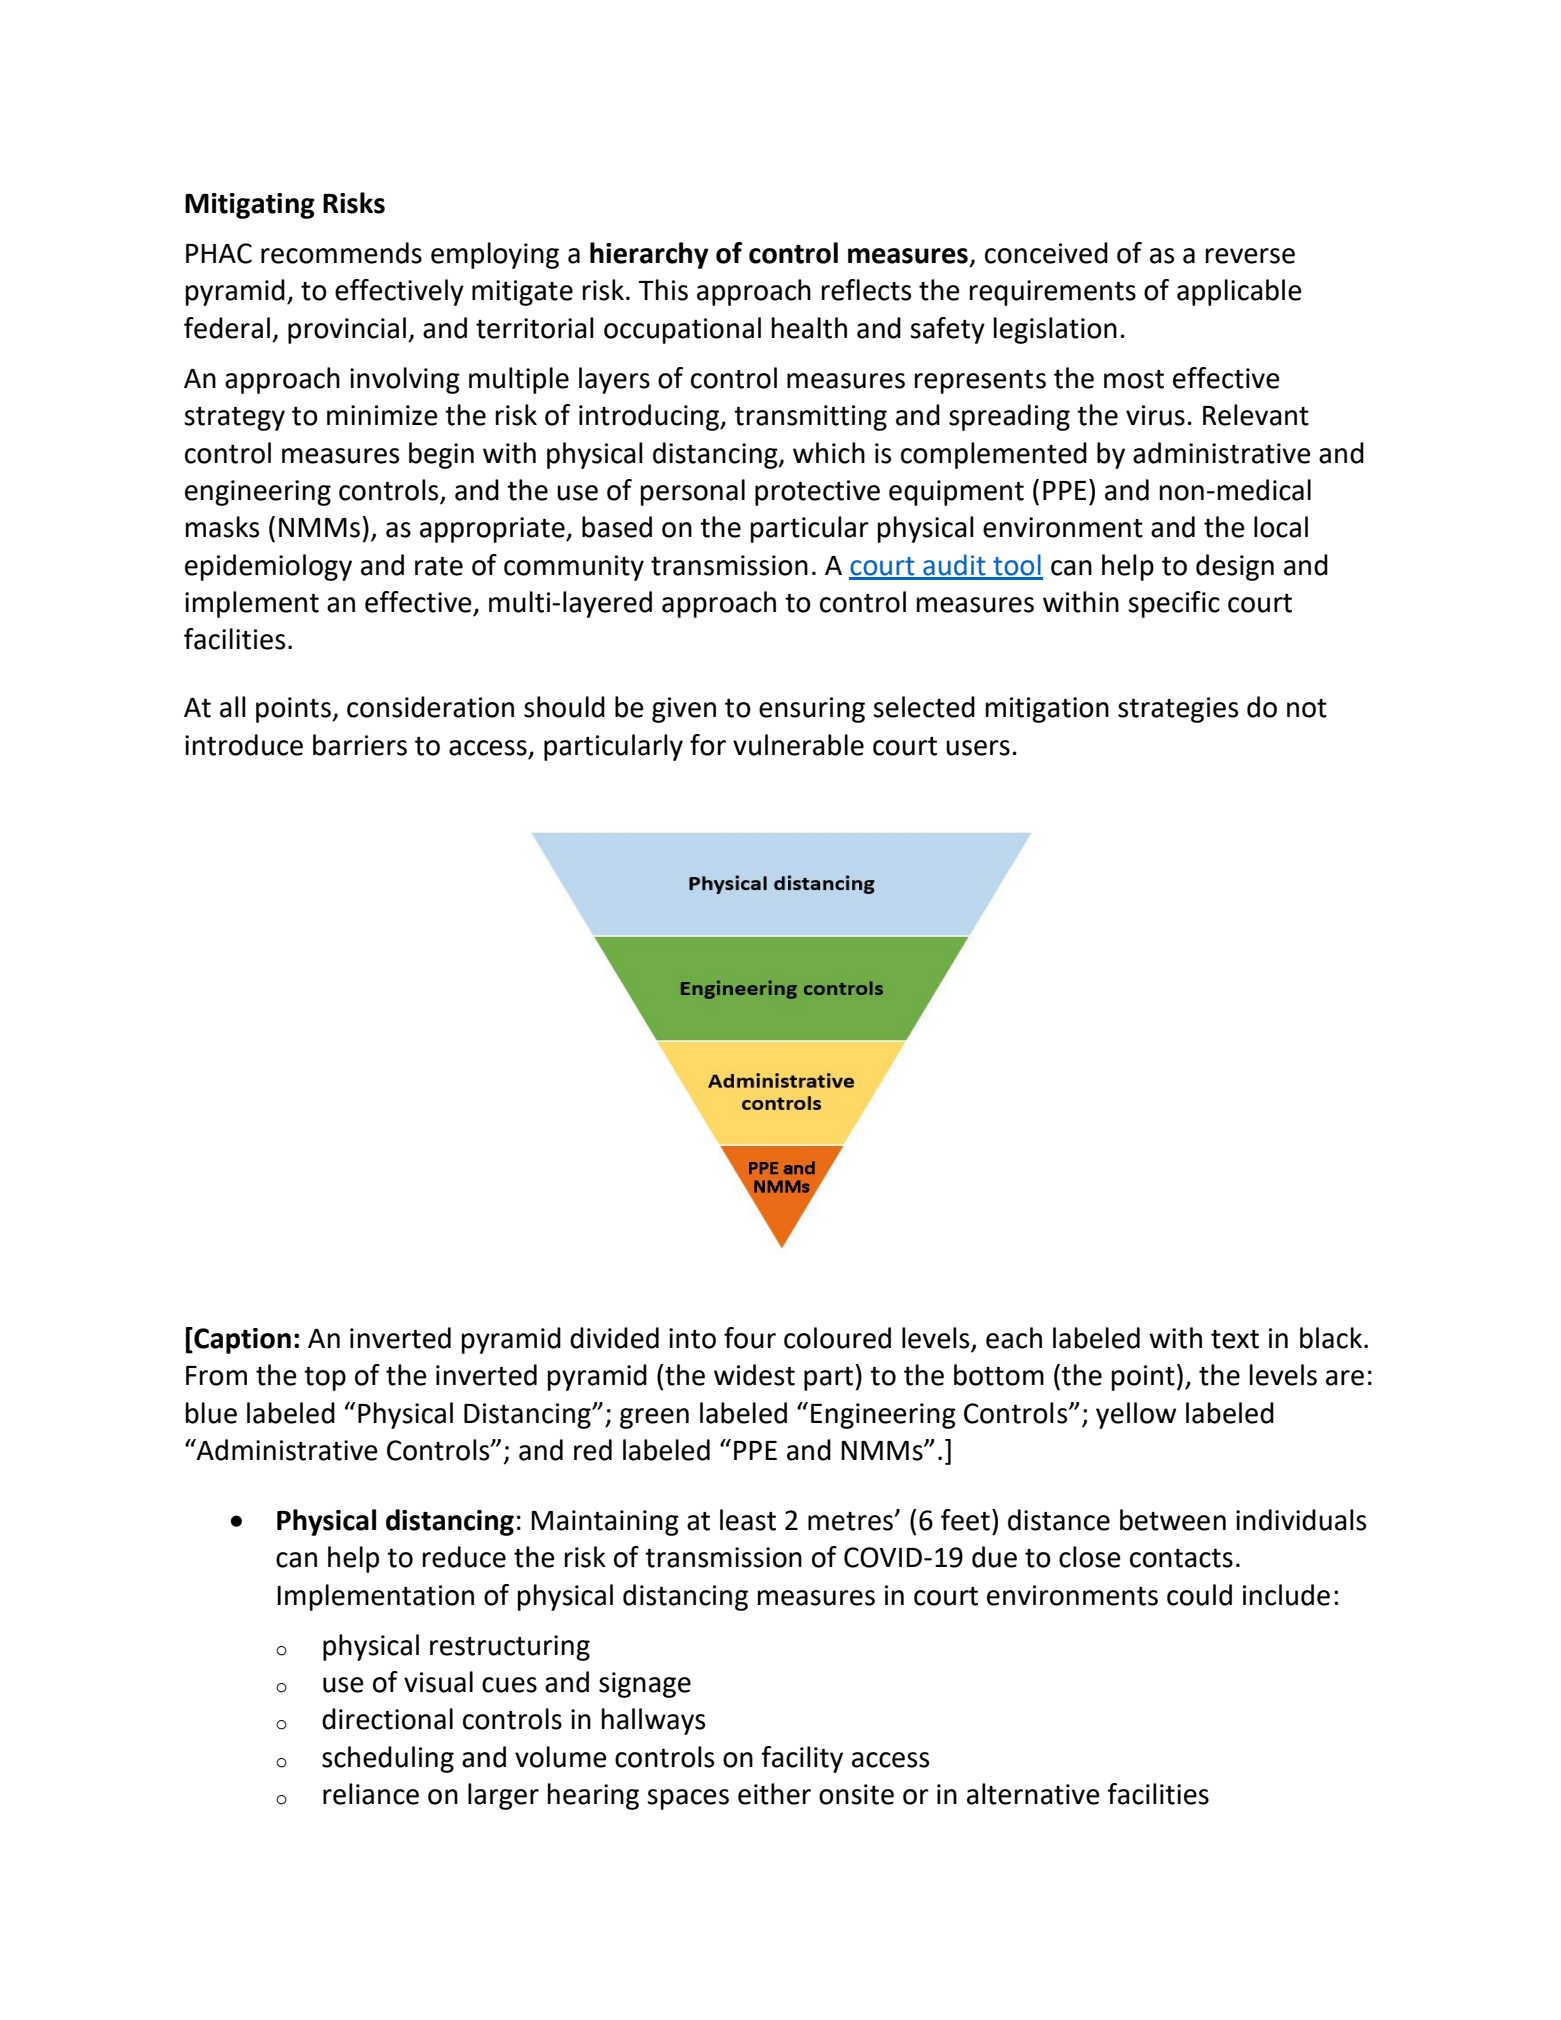 The width and height of the screenshot is (1561, 2020). What do you see at coordinates (1250, 256) in the screenshot?
I see `reverse` at bounding box center [1250, 256].
